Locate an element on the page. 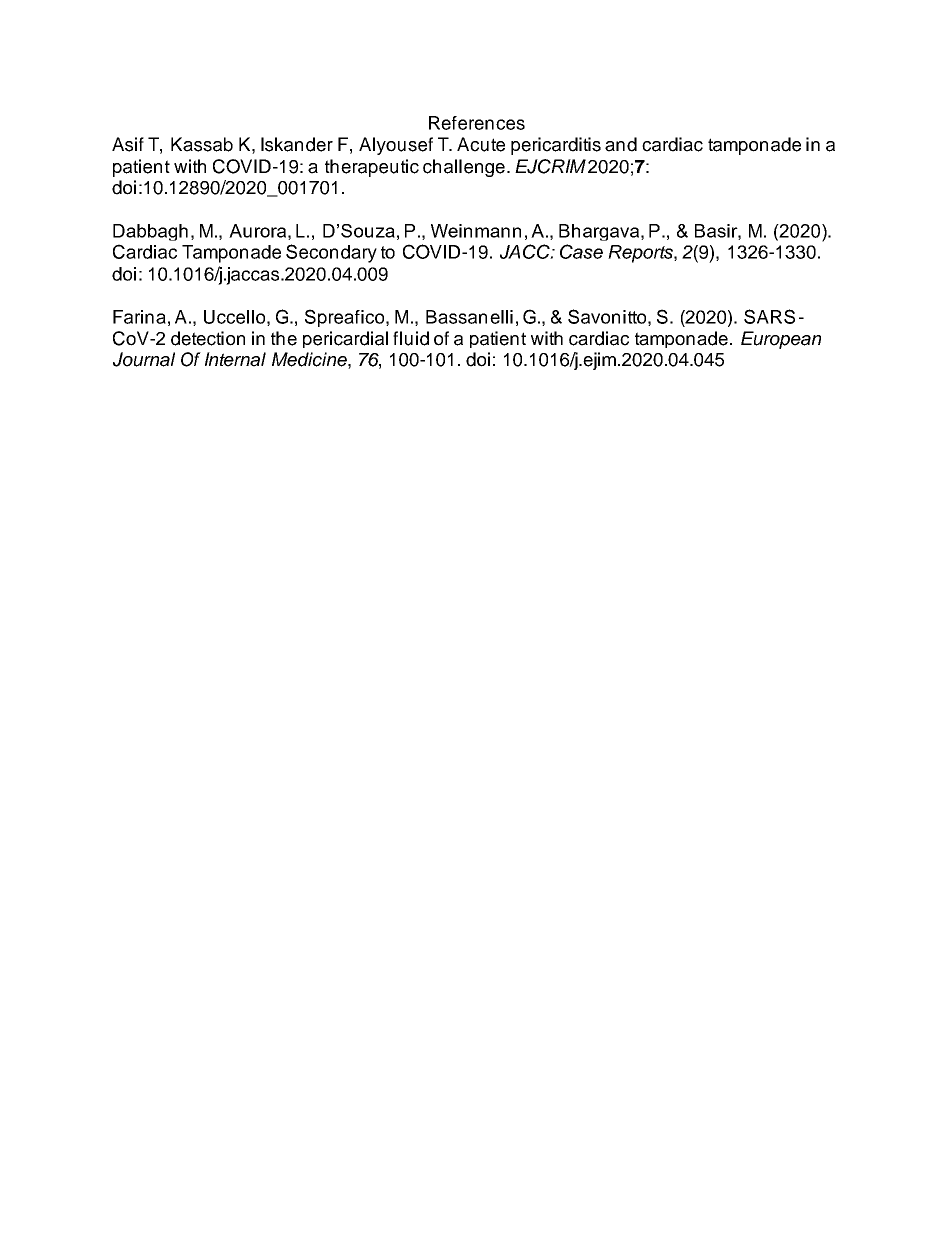 The width and height of the image is (952, 1233). Asif is located at coordinates (128, 144).
